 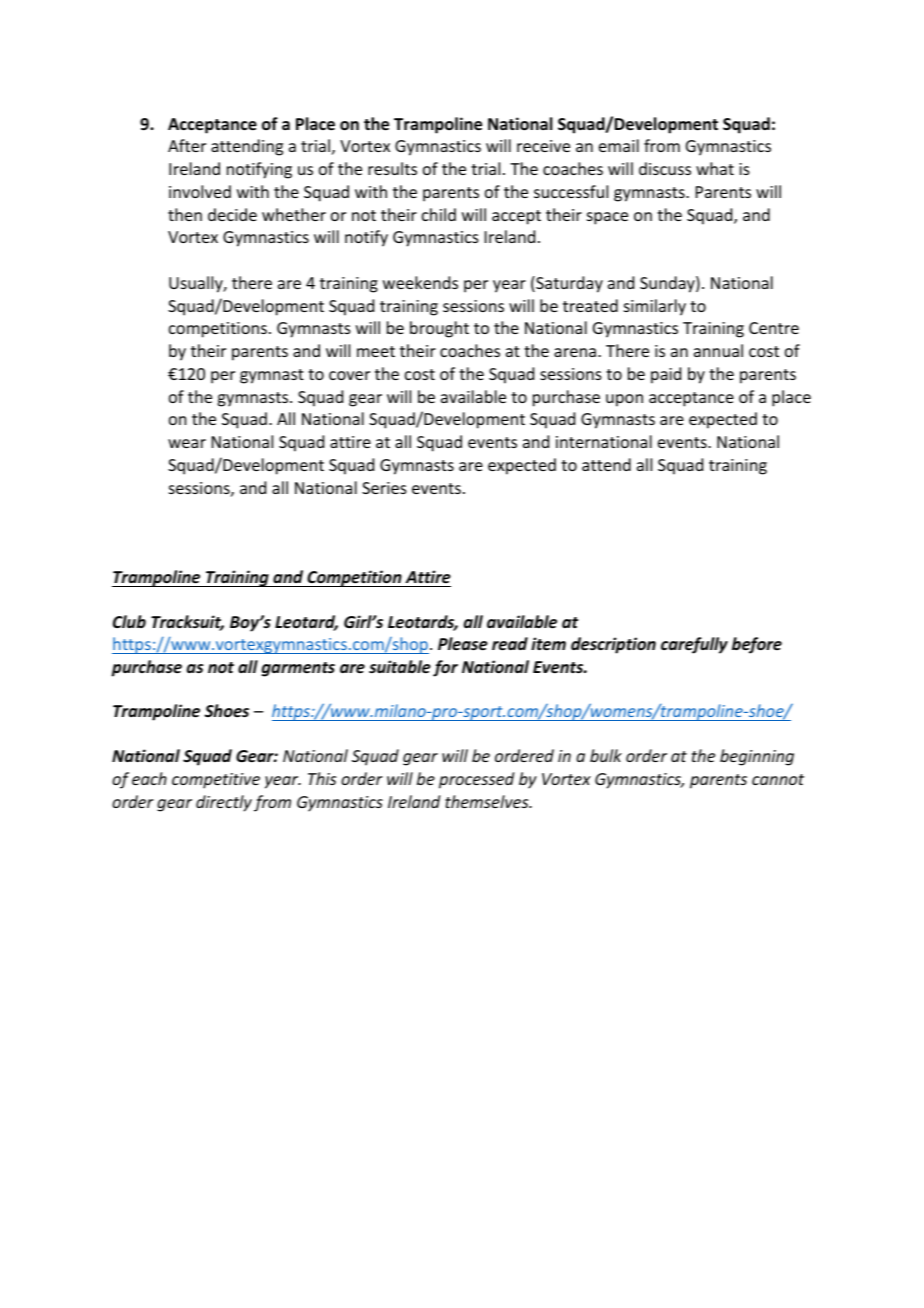 I want to click on After, so click(x=187, y=145).
